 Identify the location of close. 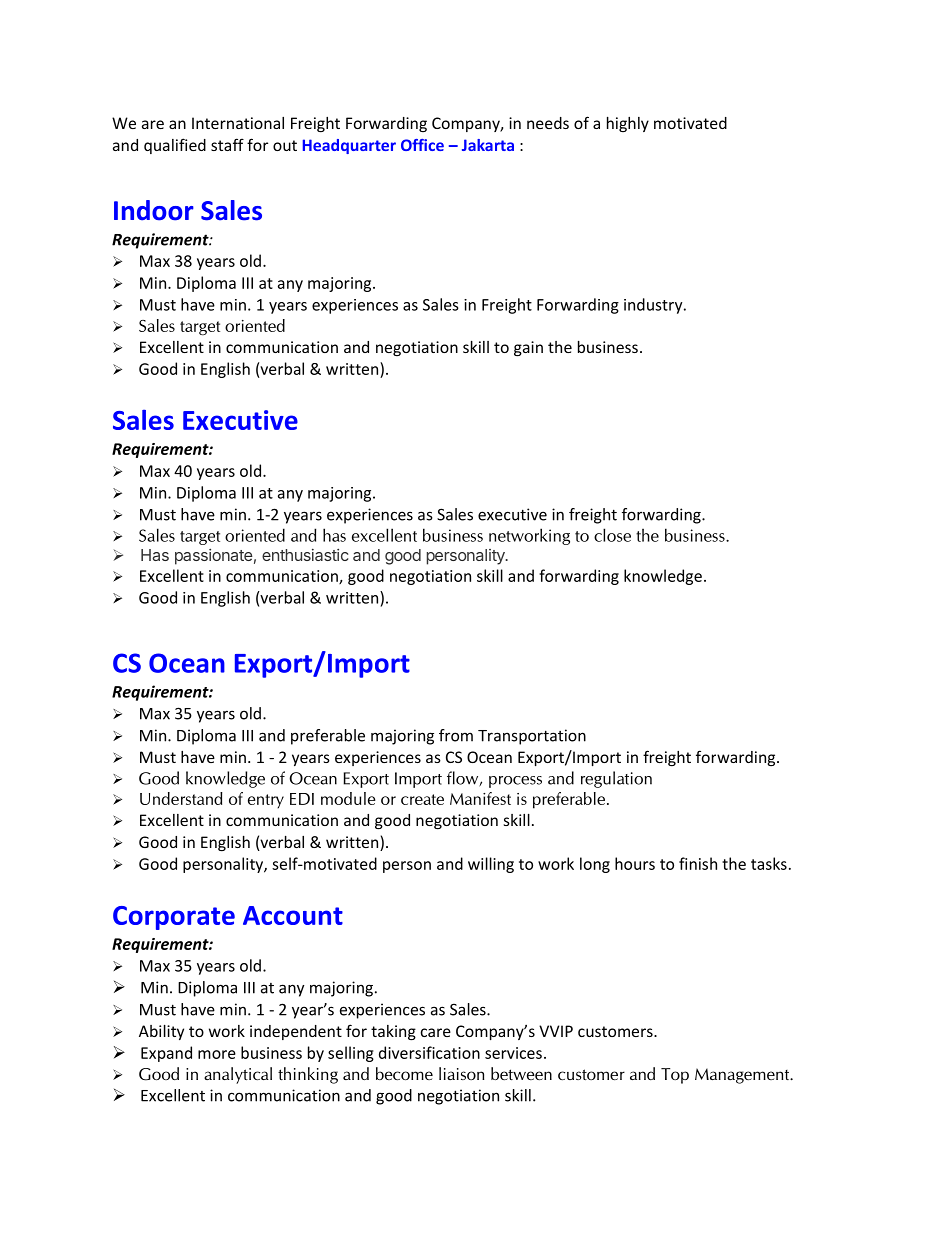
(612, 535).
